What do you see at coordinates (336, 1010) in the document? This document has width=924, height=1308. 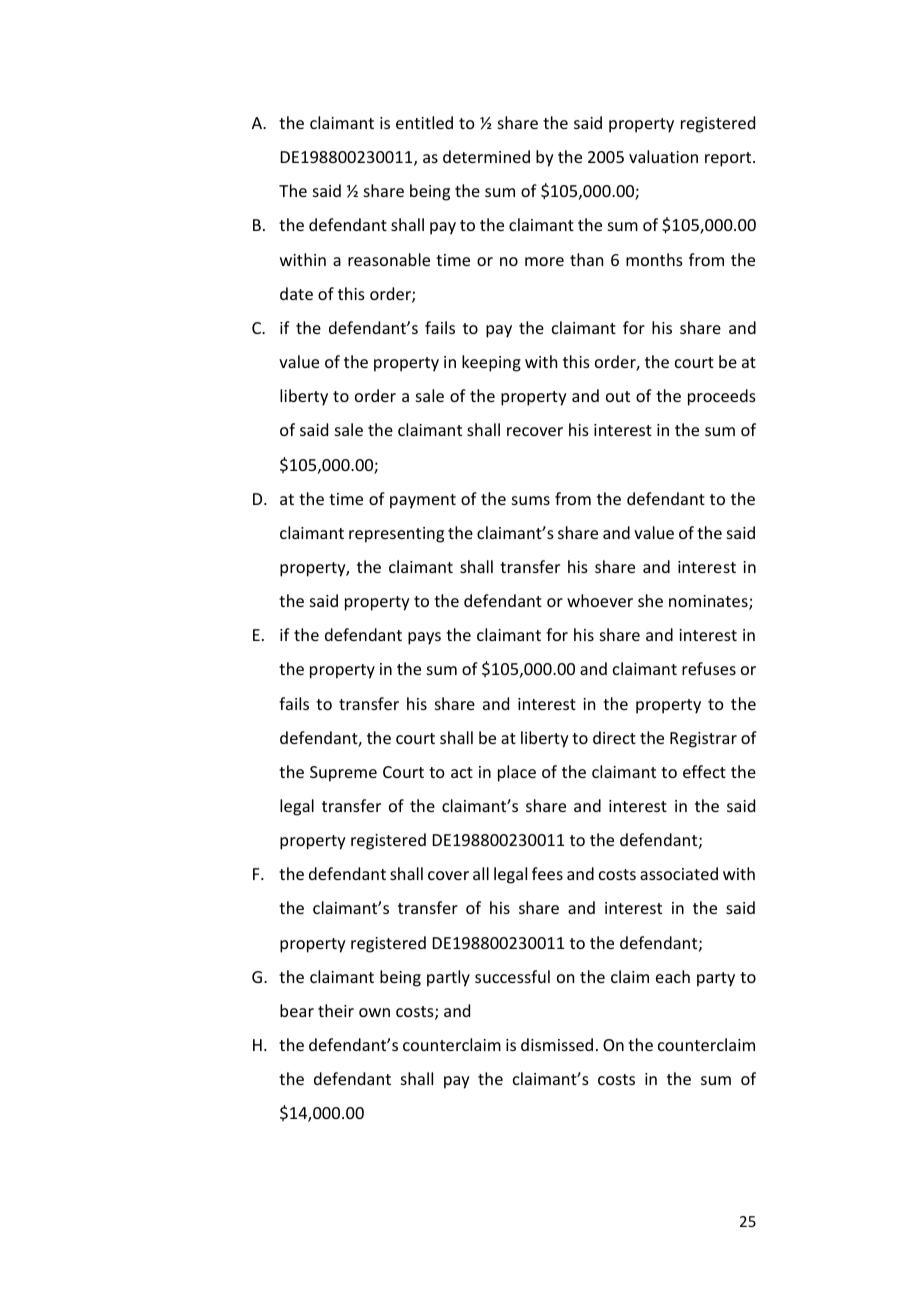 I see `their` at bounding box center [336, 1010].
